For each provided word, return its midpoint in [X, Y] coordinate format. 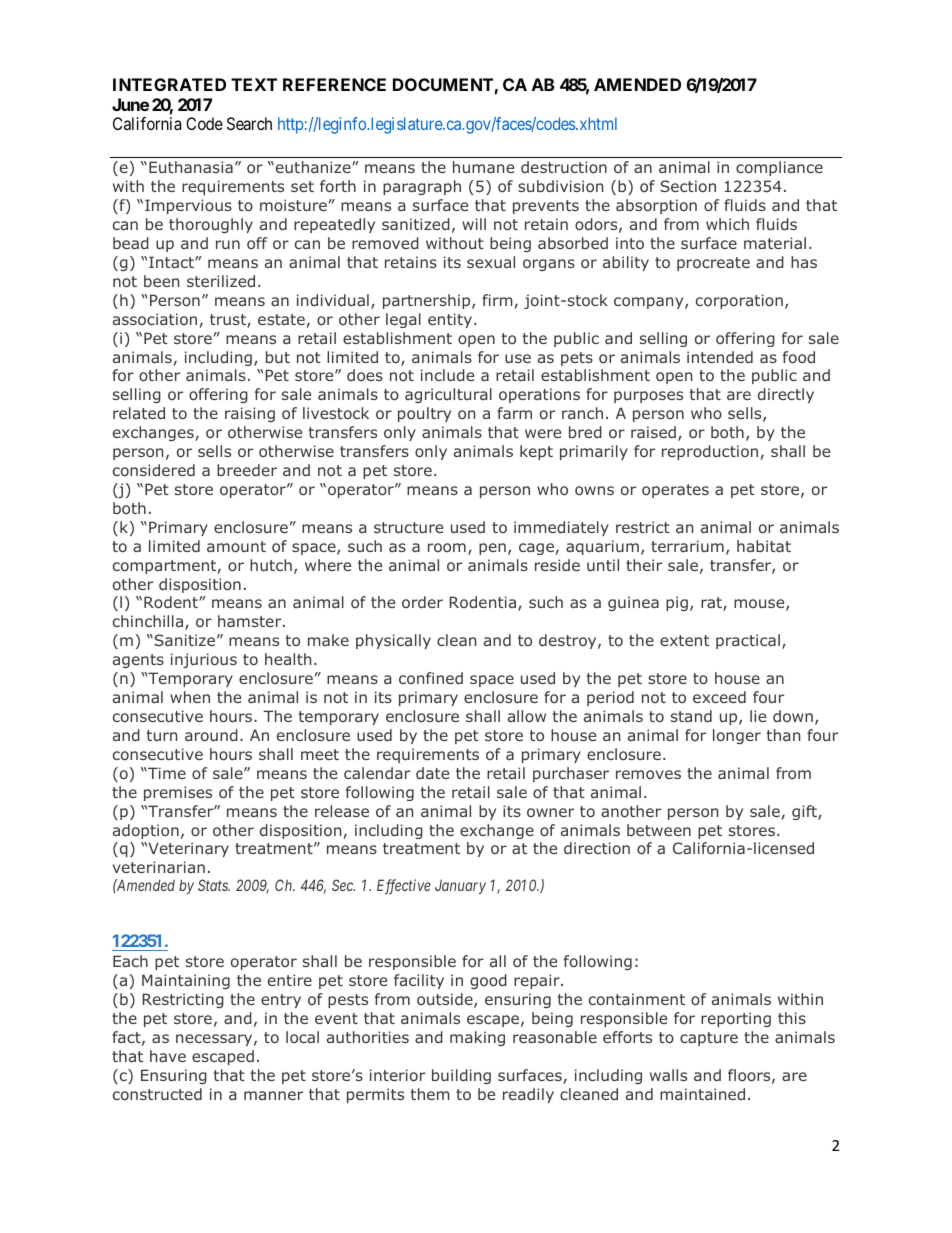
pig [677, 603]
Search [249, 123]
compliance [779, 168]
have [168, 1056]
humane [483, 167]
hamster [251, 621]
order [422, 602]
